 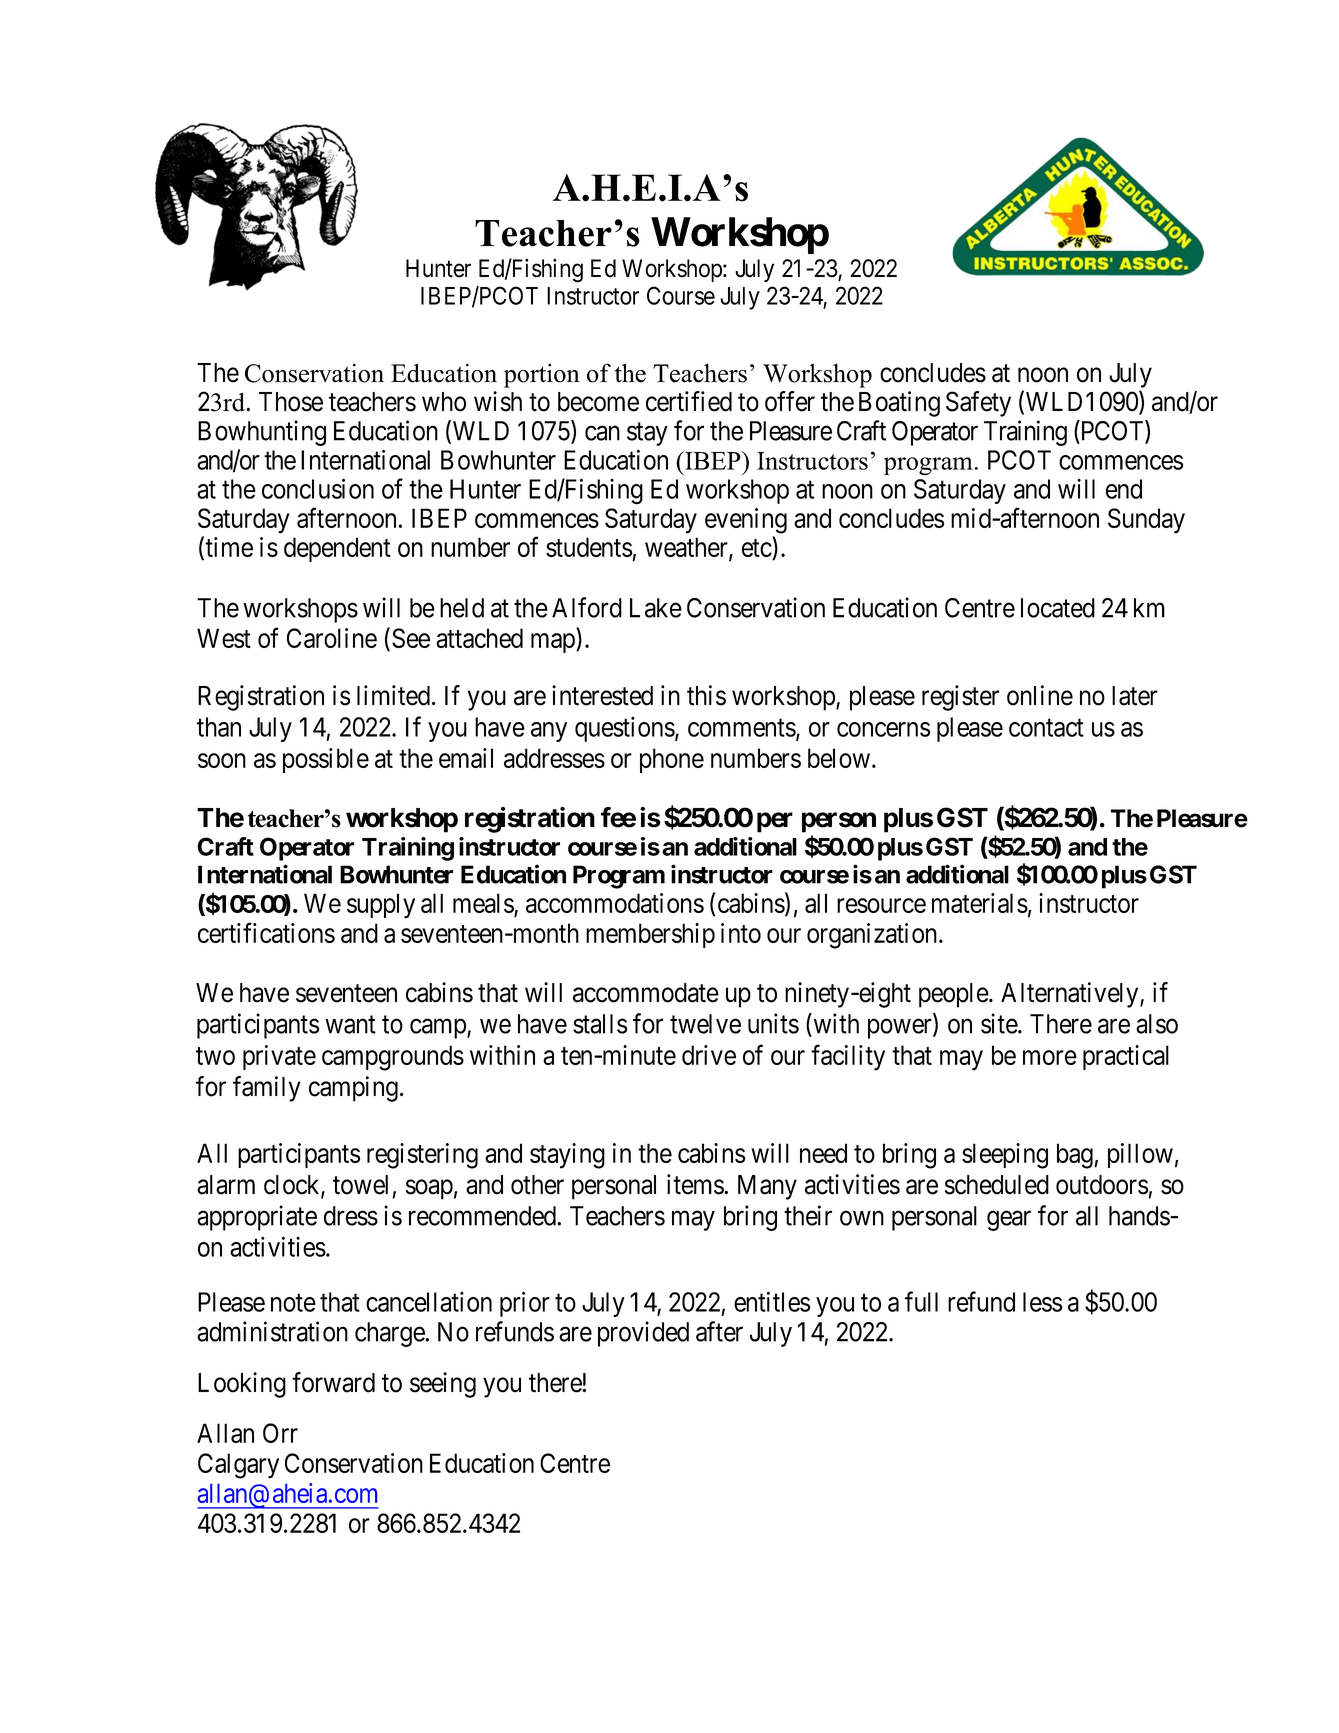 What do you see at coordinates (980, 903) in the page?
I see `materials` at bounding box center [980, 903].
